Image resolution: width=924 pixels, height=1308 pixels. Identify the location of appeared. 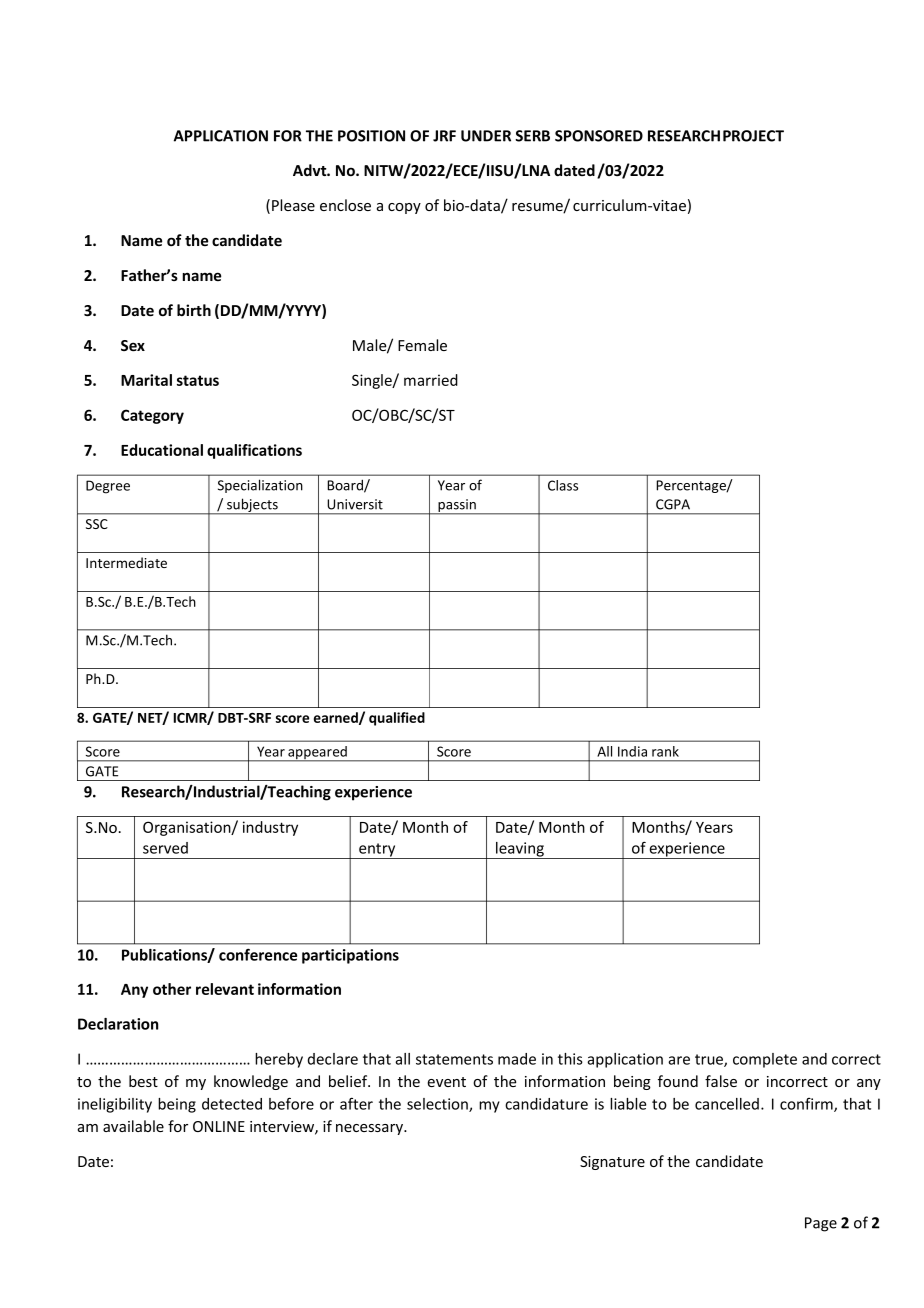
(317, 754).
